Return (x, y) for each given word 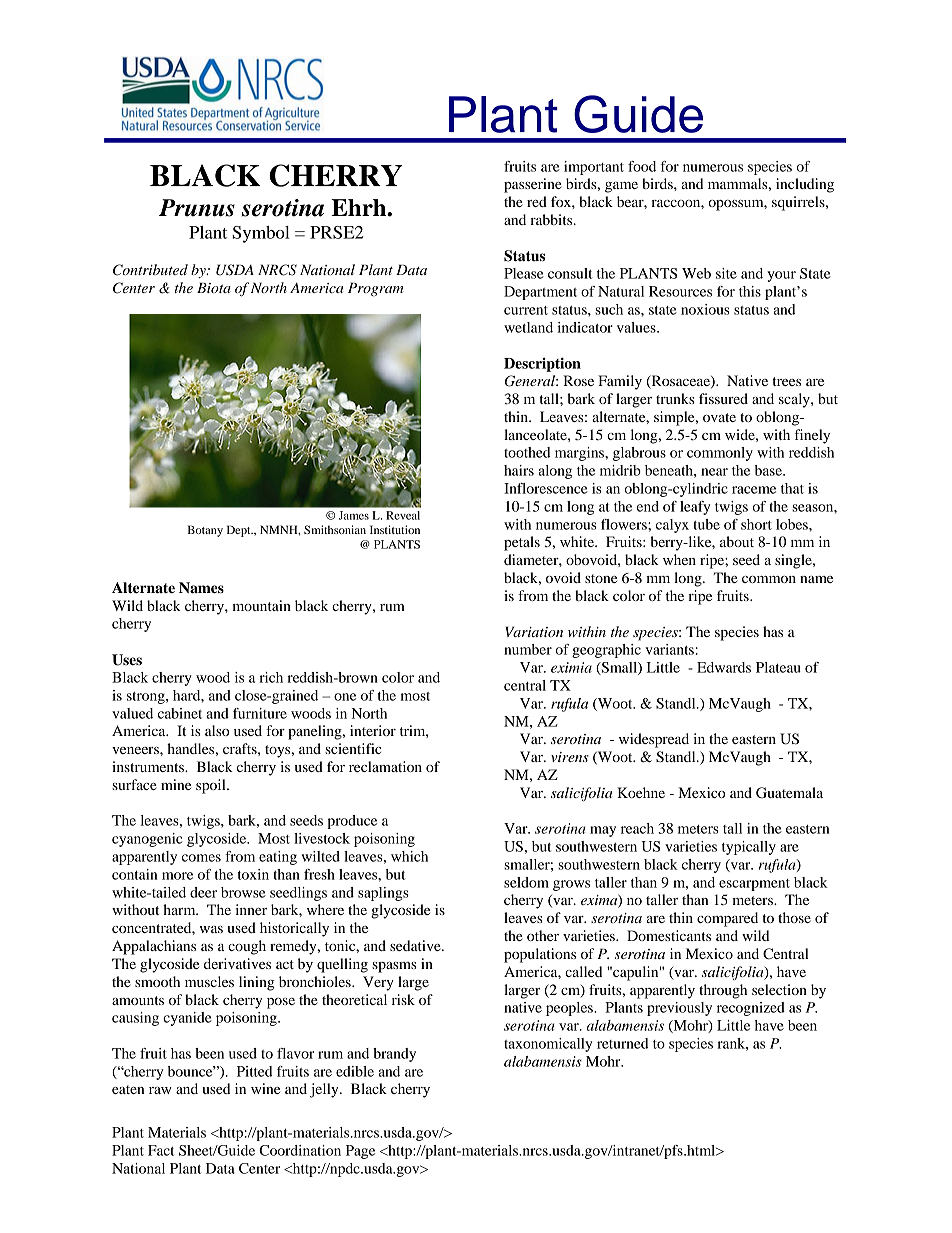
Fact (161, 1150)
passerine (533, 185)
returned (622, 1043)
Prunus (197, 208)
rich (271, 677)
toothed (527, 452)
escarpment (754, 885)
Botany (205, 531)
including (805, 185)
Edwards (724, 667)
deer (203, 892)
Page (360, 1152)
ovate (719, 417)
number (528, 649)
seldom (526, 882)
